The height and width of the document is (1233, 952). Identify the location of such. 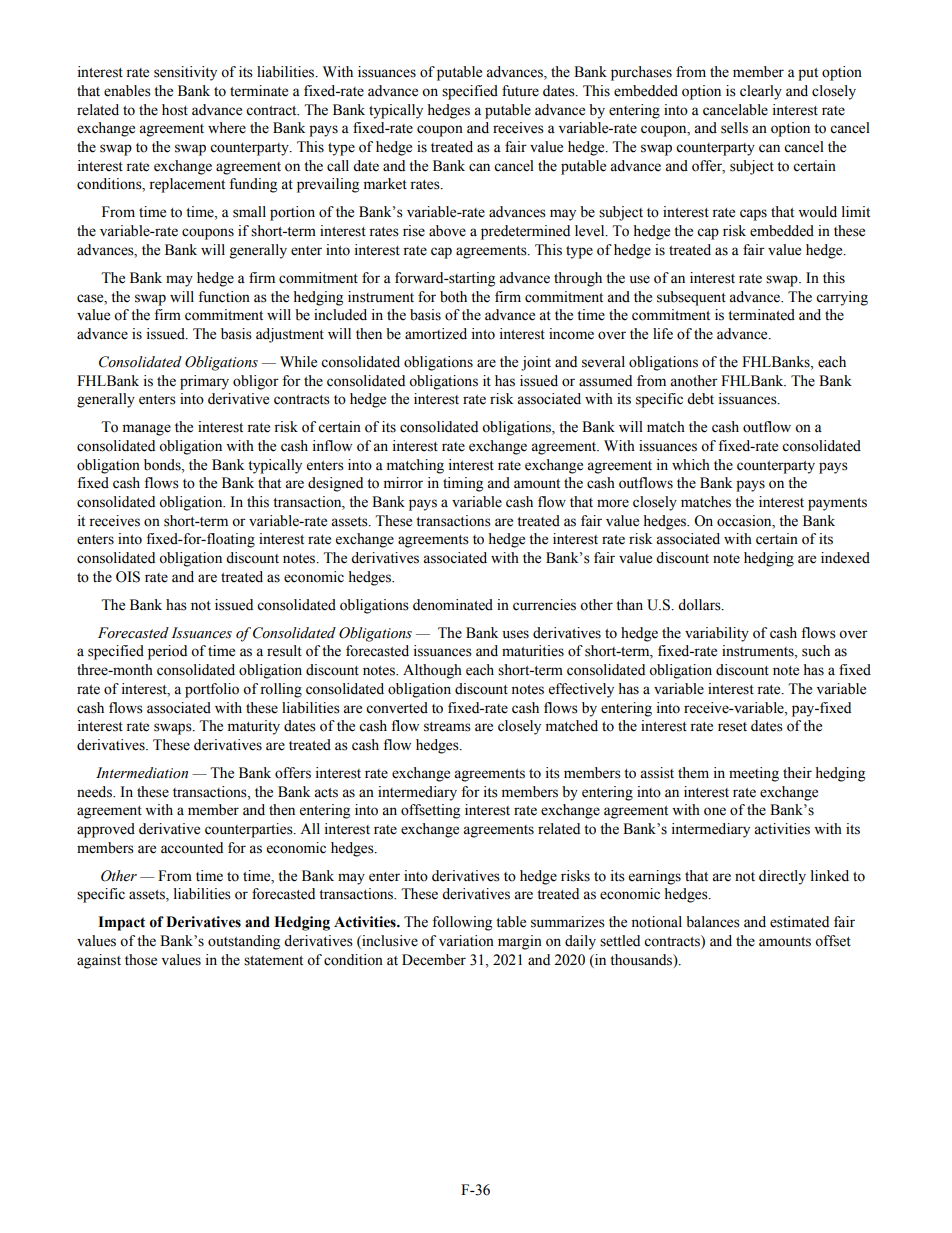
(816, 651).
